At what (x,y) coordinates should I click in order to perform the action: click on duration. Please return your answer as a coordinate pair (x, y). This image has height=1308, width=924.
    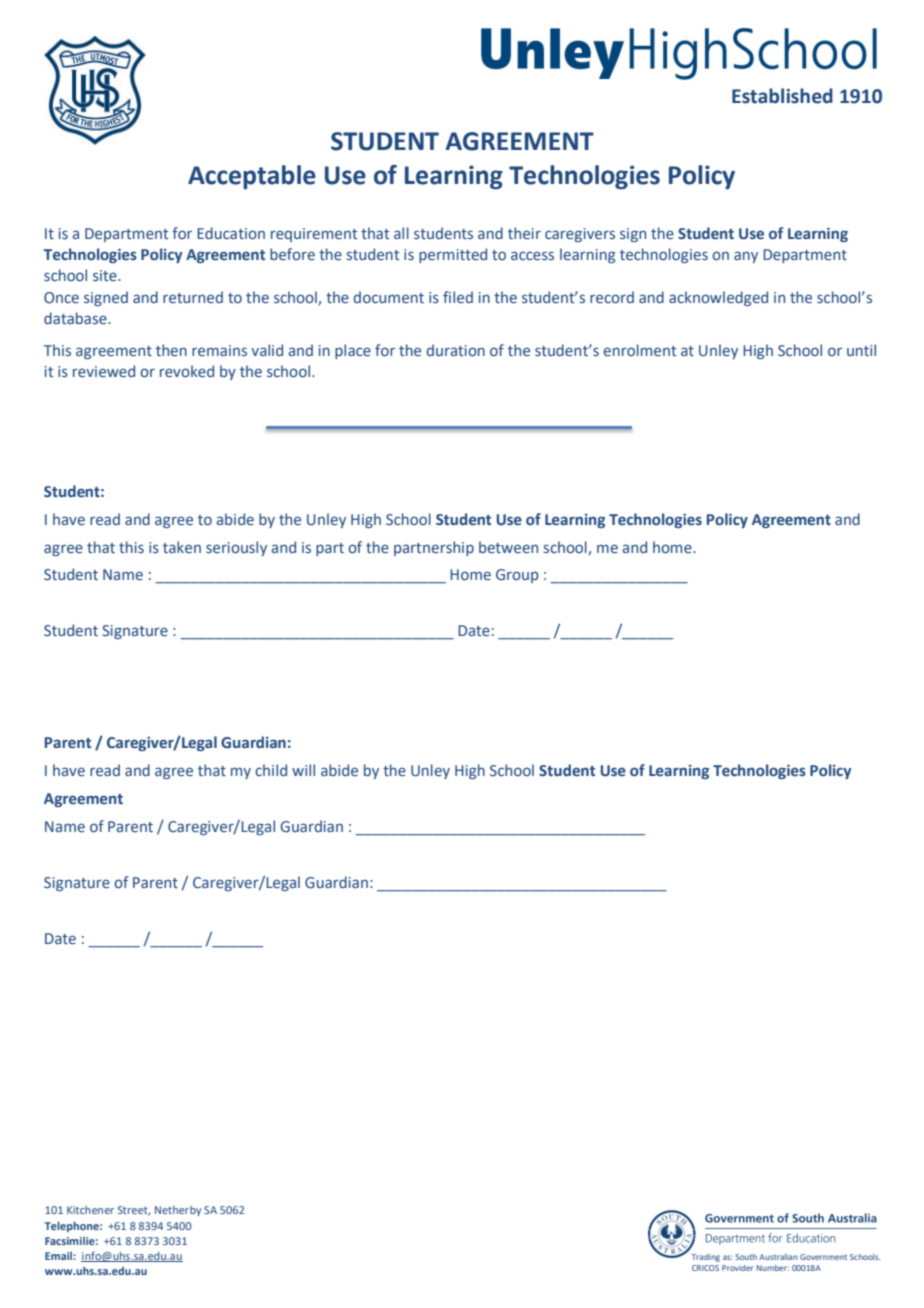
    Looking at the image, I should click on (455, 350).
